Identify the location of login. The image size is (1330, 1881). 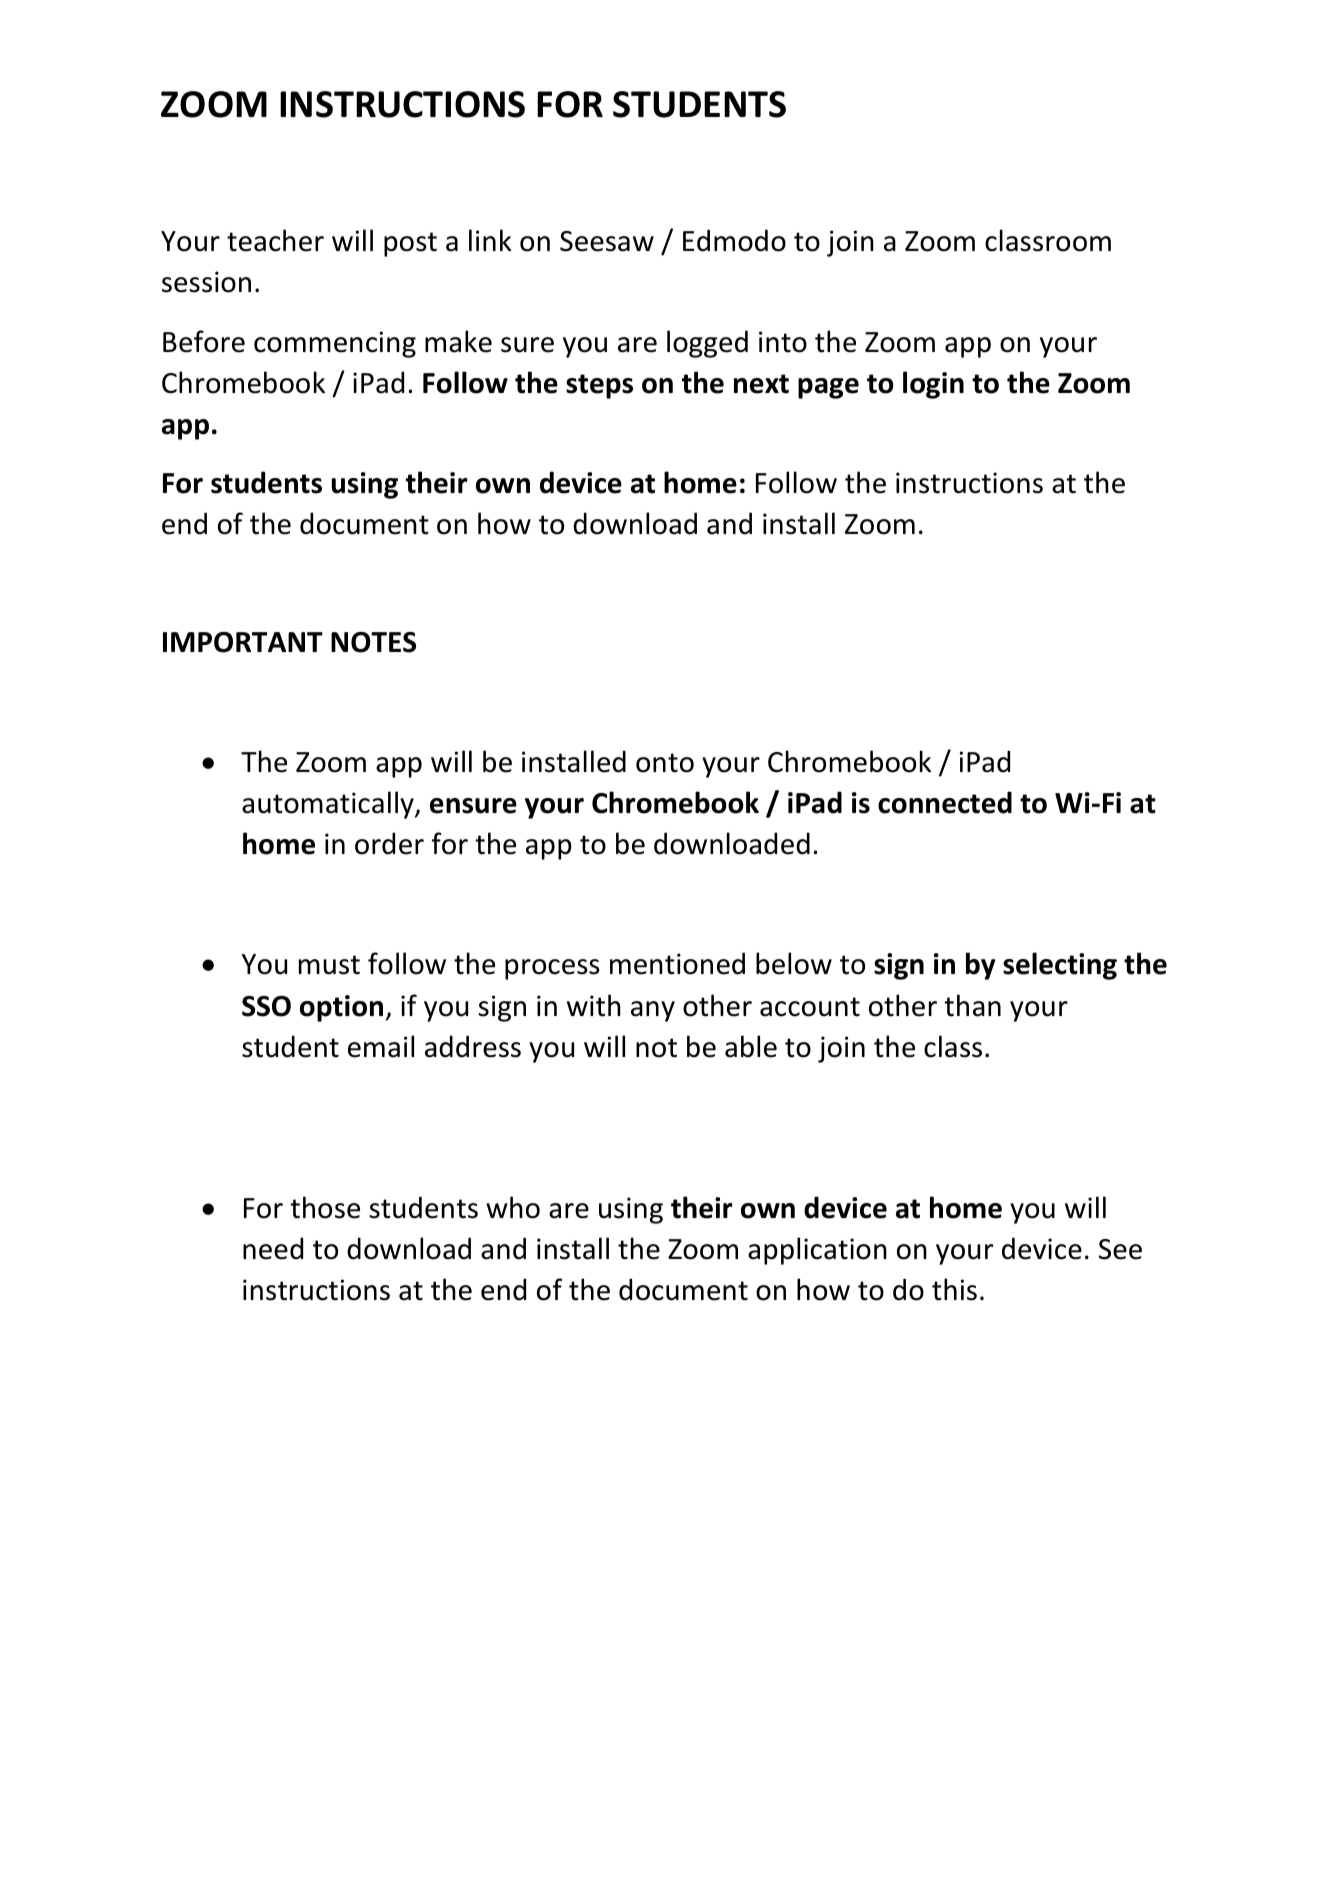
(933, 385).
